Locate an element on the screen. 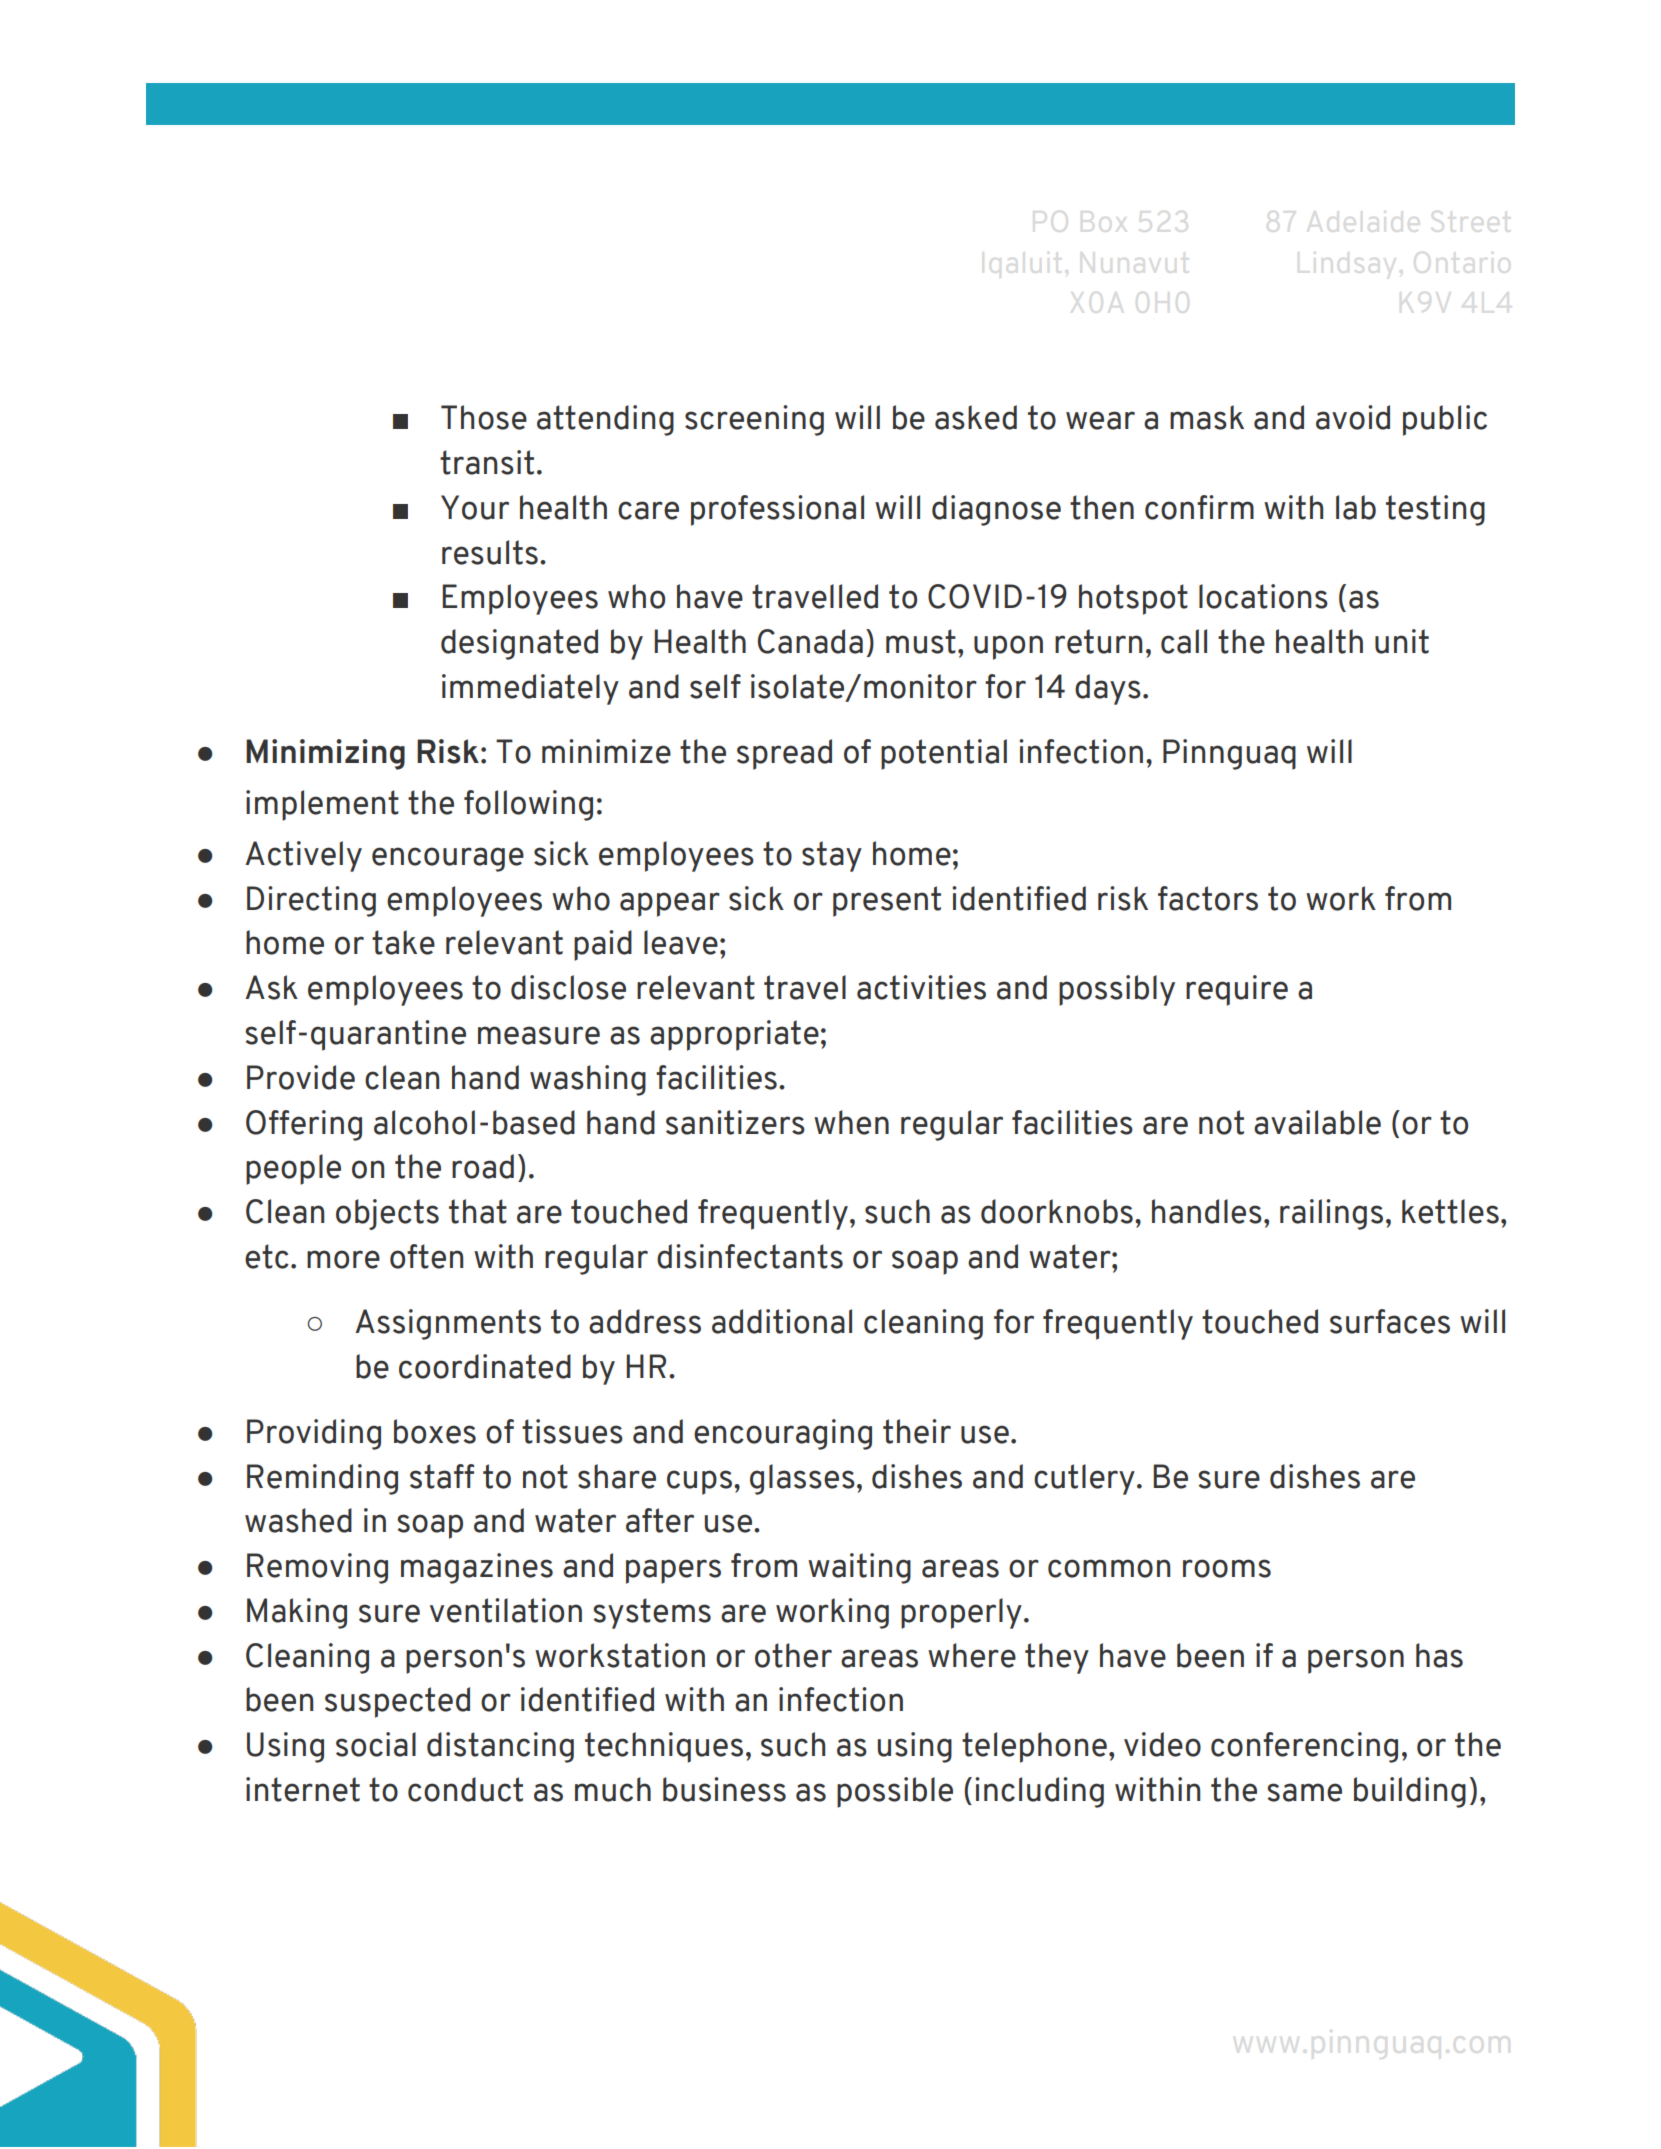 The image size is (1661, 2149). professional is located at coordinates (777, 510).
